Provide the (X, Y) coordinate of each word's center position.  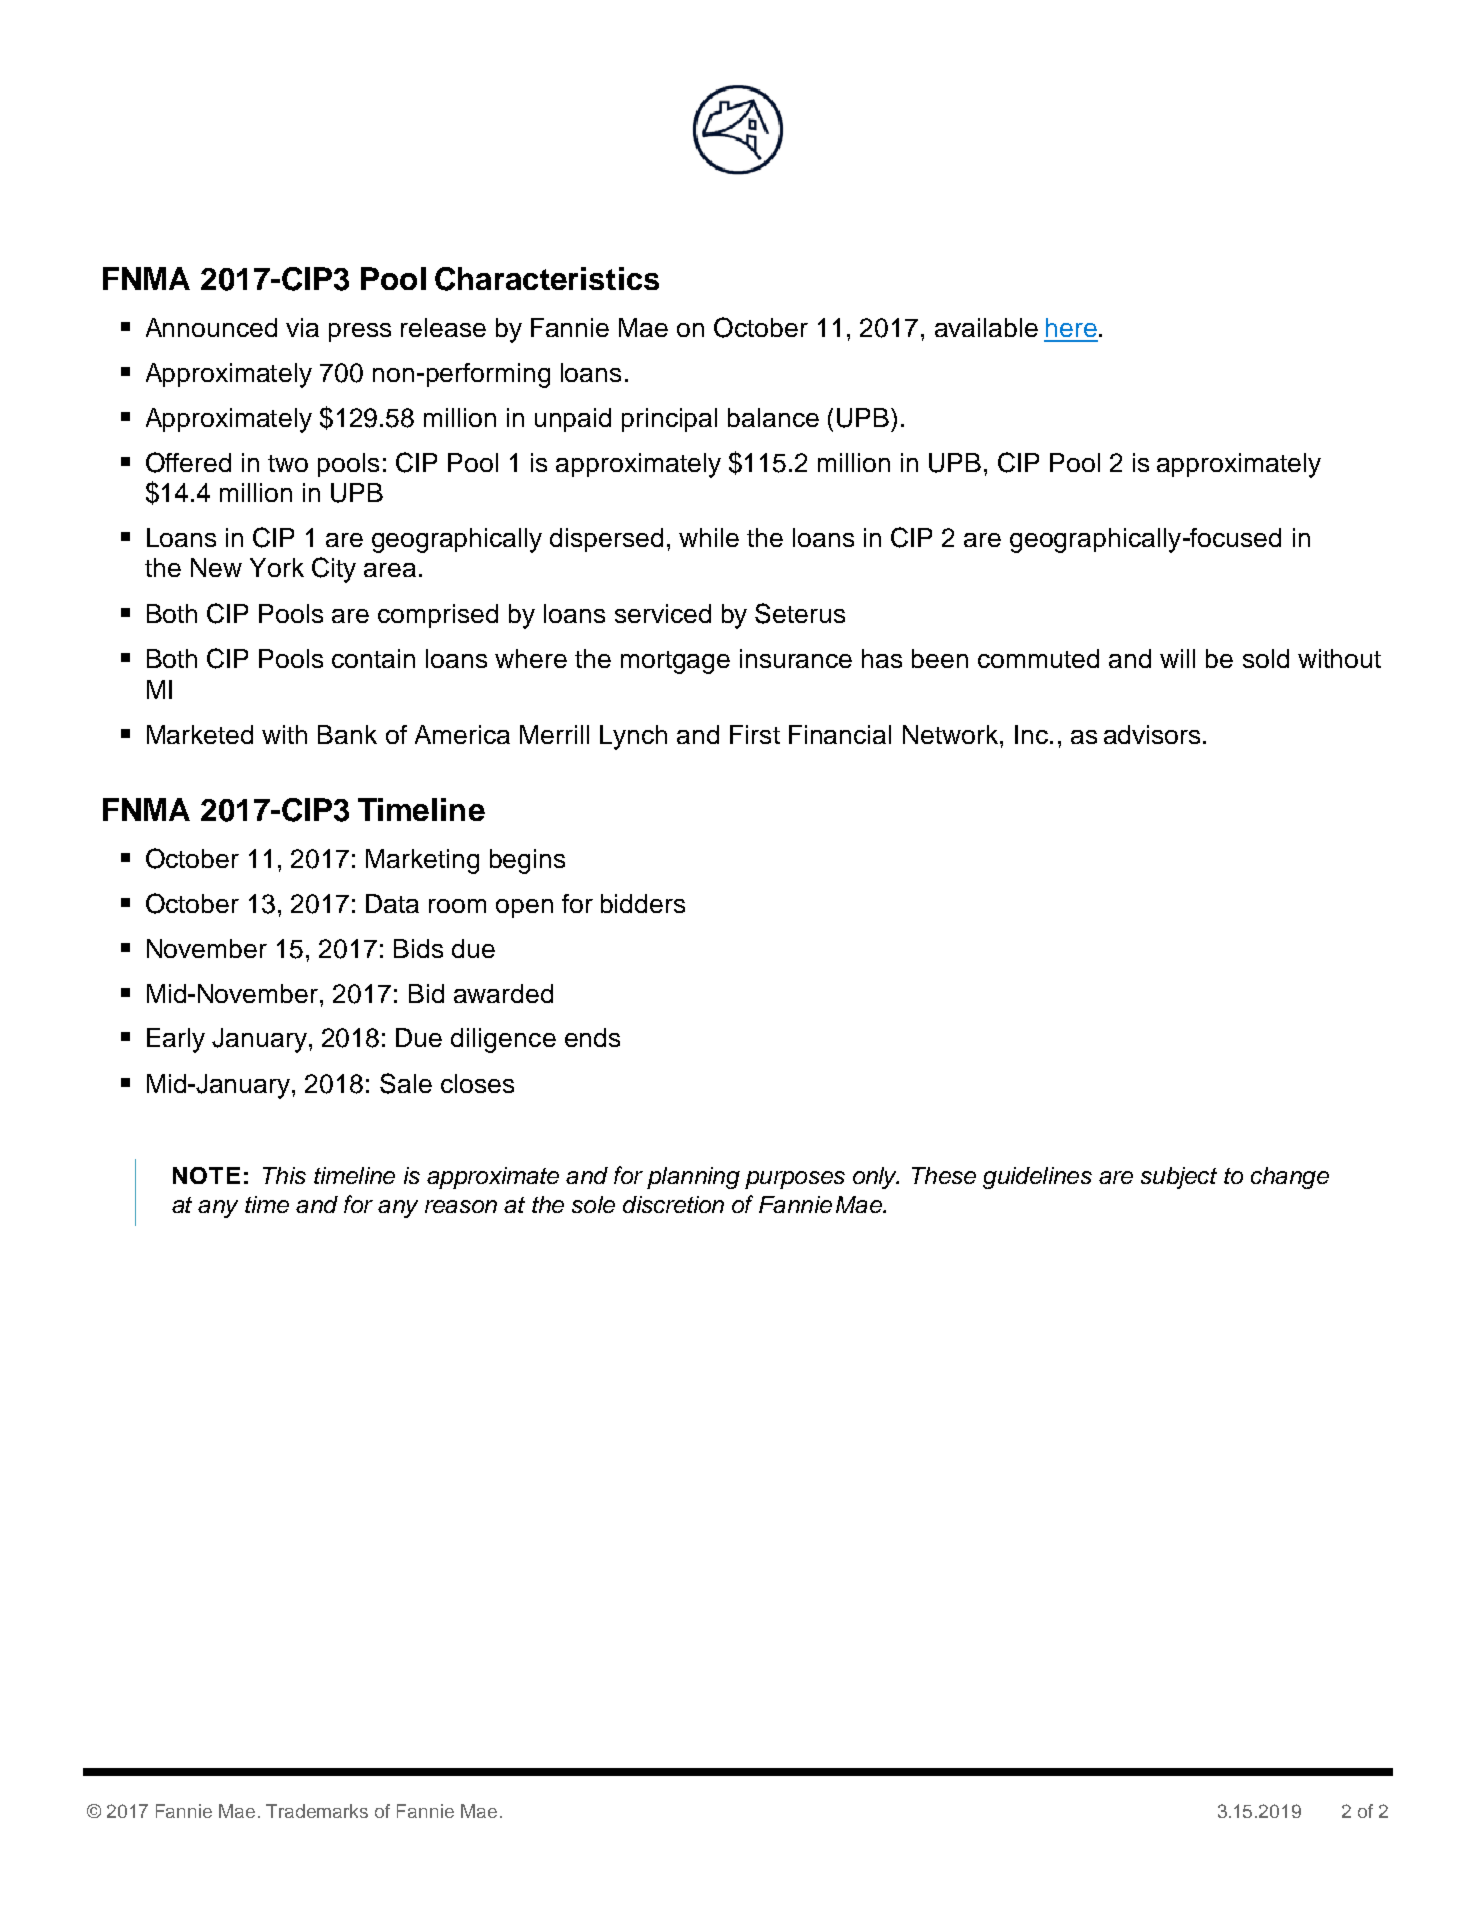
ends (592, 1037)
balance (773, 417)
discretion (673, 1204)
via (302, 327)
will (1177, 658)
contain (373, 658)
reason (461, 1206)
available (986, 327)
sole (593, 1204)
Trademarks (317, 1811)
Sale (406, 1083)
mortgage (675, 662)
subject (1179, 1178)
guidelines (1037, 1178)
